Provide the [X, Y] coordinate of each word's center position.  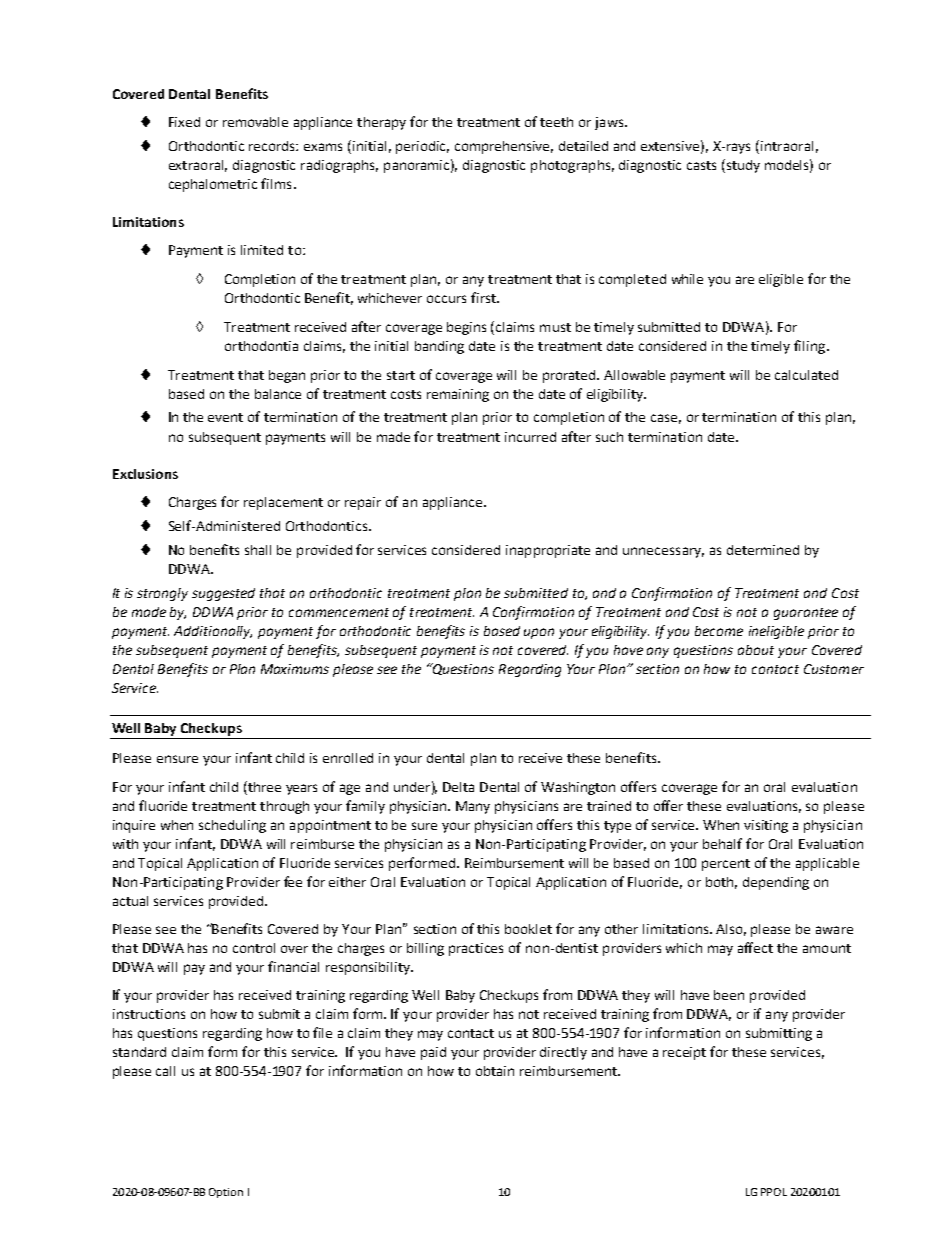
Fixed [184, 122]
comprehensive [504, 147]
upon [539, 633]
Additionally [213, 632]
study [742, 166]
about [756, 650]
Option [226, 1193]
